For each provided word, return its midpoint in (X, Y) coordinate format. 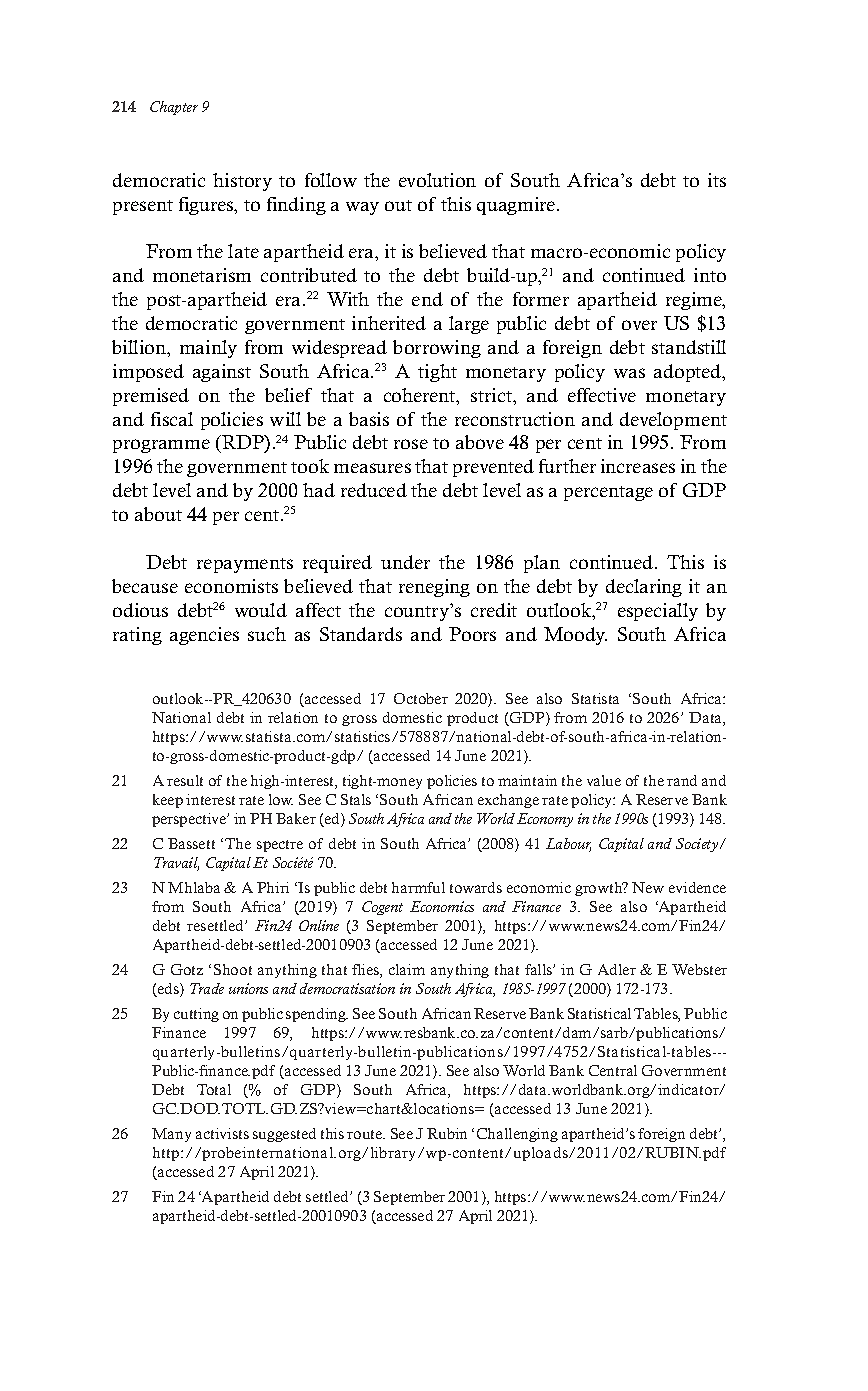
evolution (437, 180)
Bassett (191, 843)
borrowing (437, 349)
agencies (204, 636)
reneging (434, 588)
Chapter (174, 108)
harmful (418, 887)
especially (658, 612)
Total (214, 1089)
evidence (697, 887)
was (629, 373)
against (222, 373)
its (717, 180)
